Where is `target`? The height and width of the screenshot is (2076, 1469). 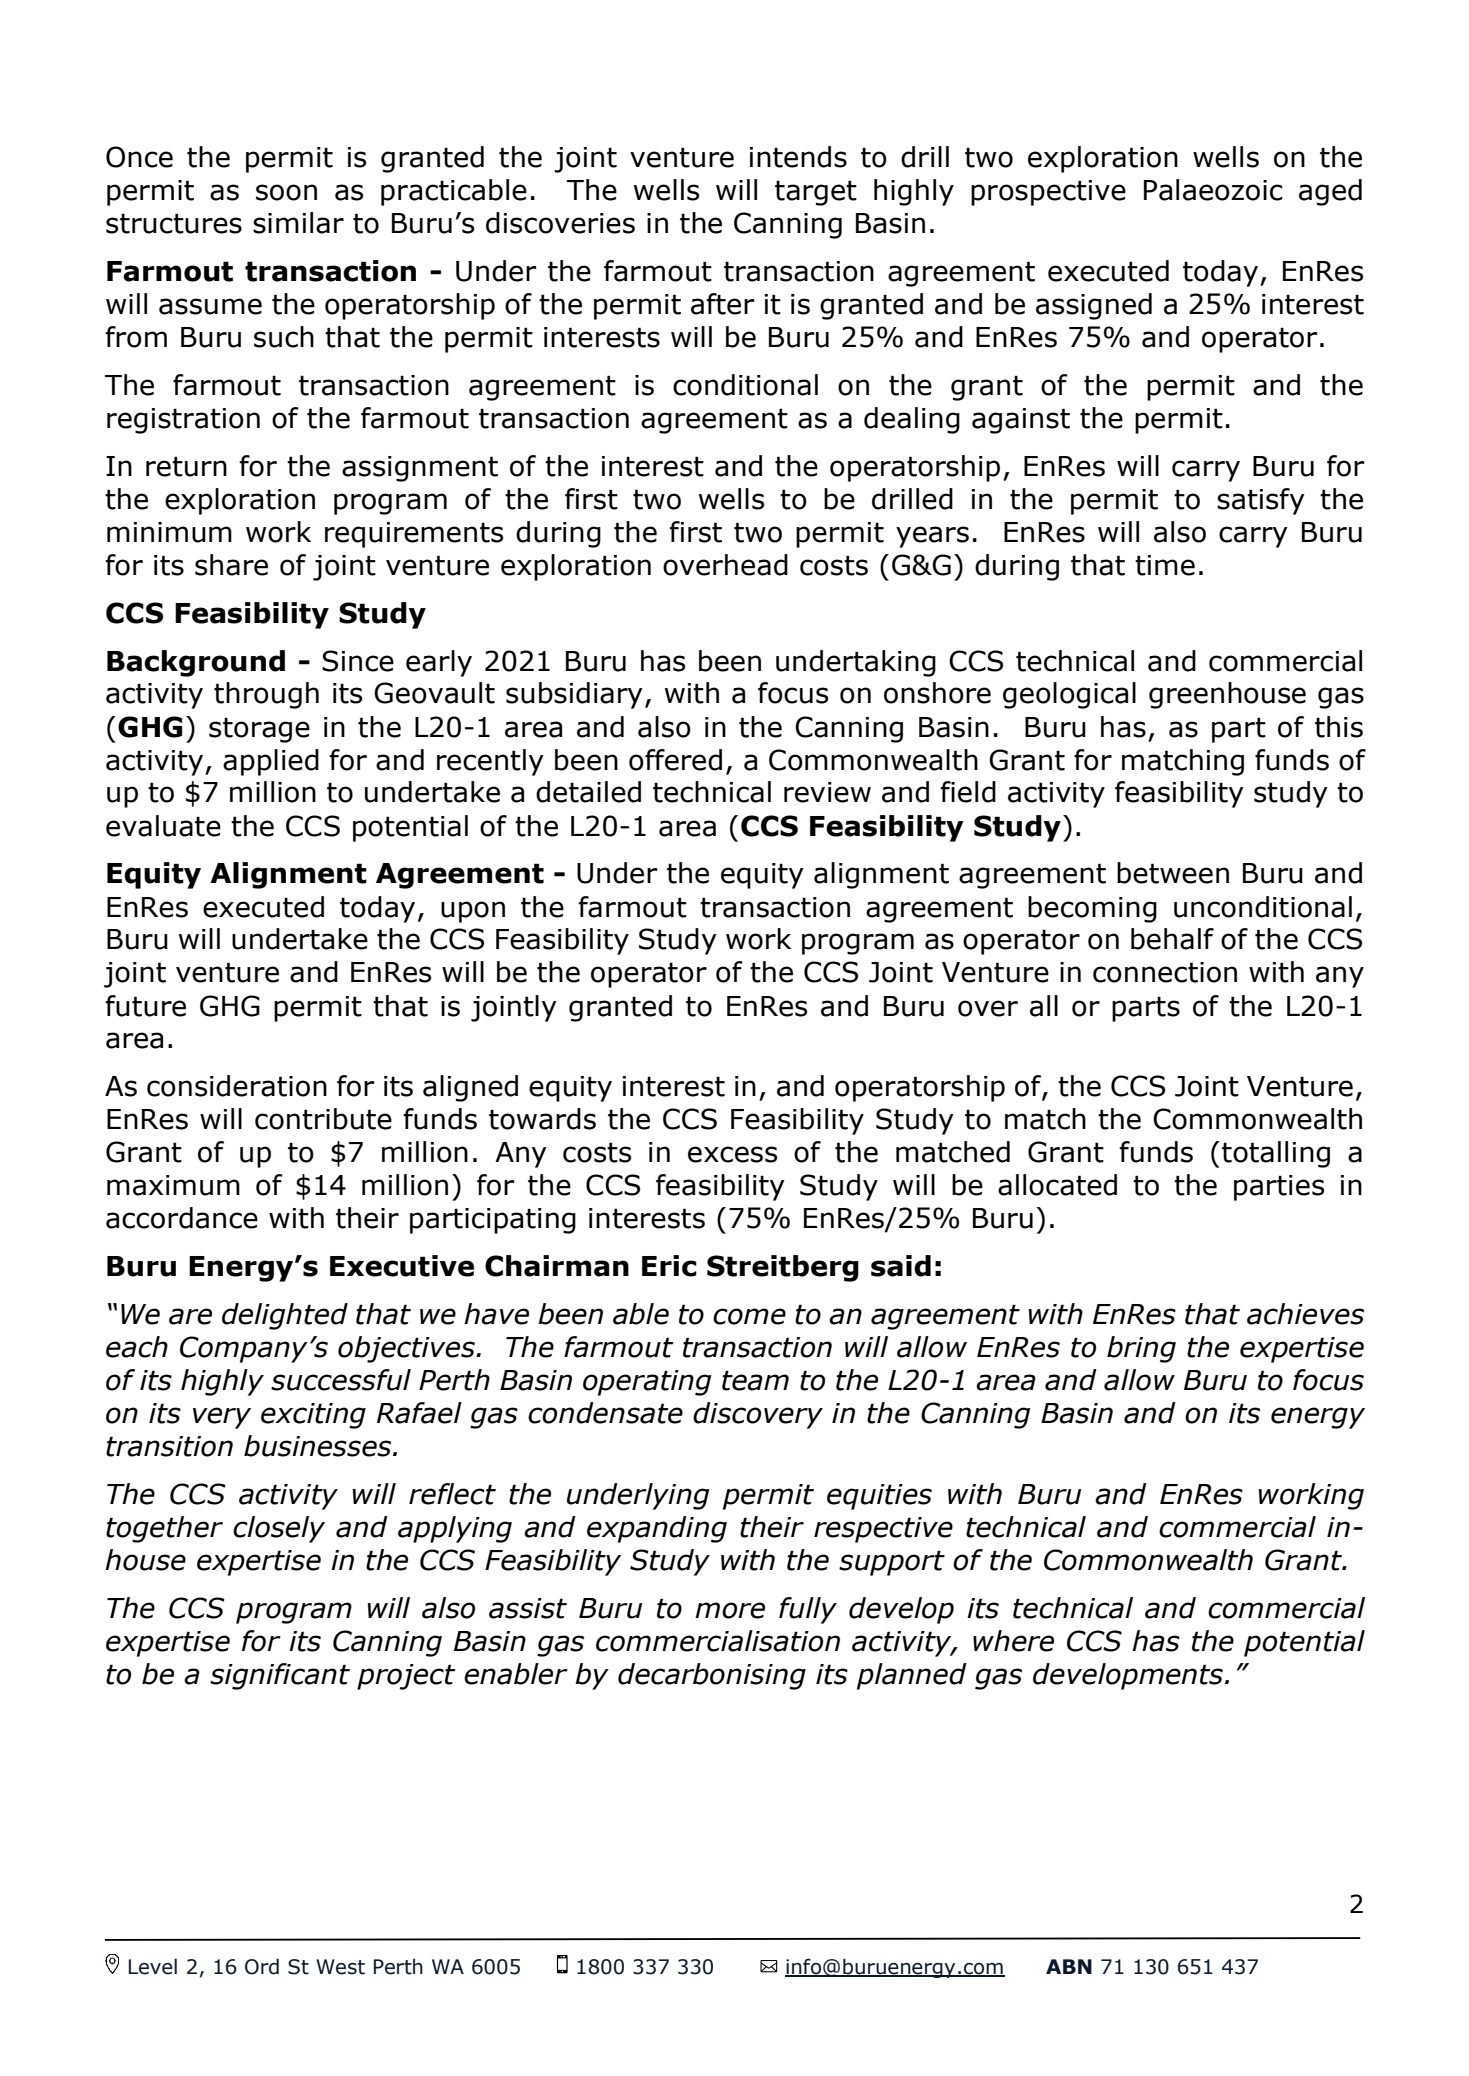
target is located at coordinates (816, 193).
